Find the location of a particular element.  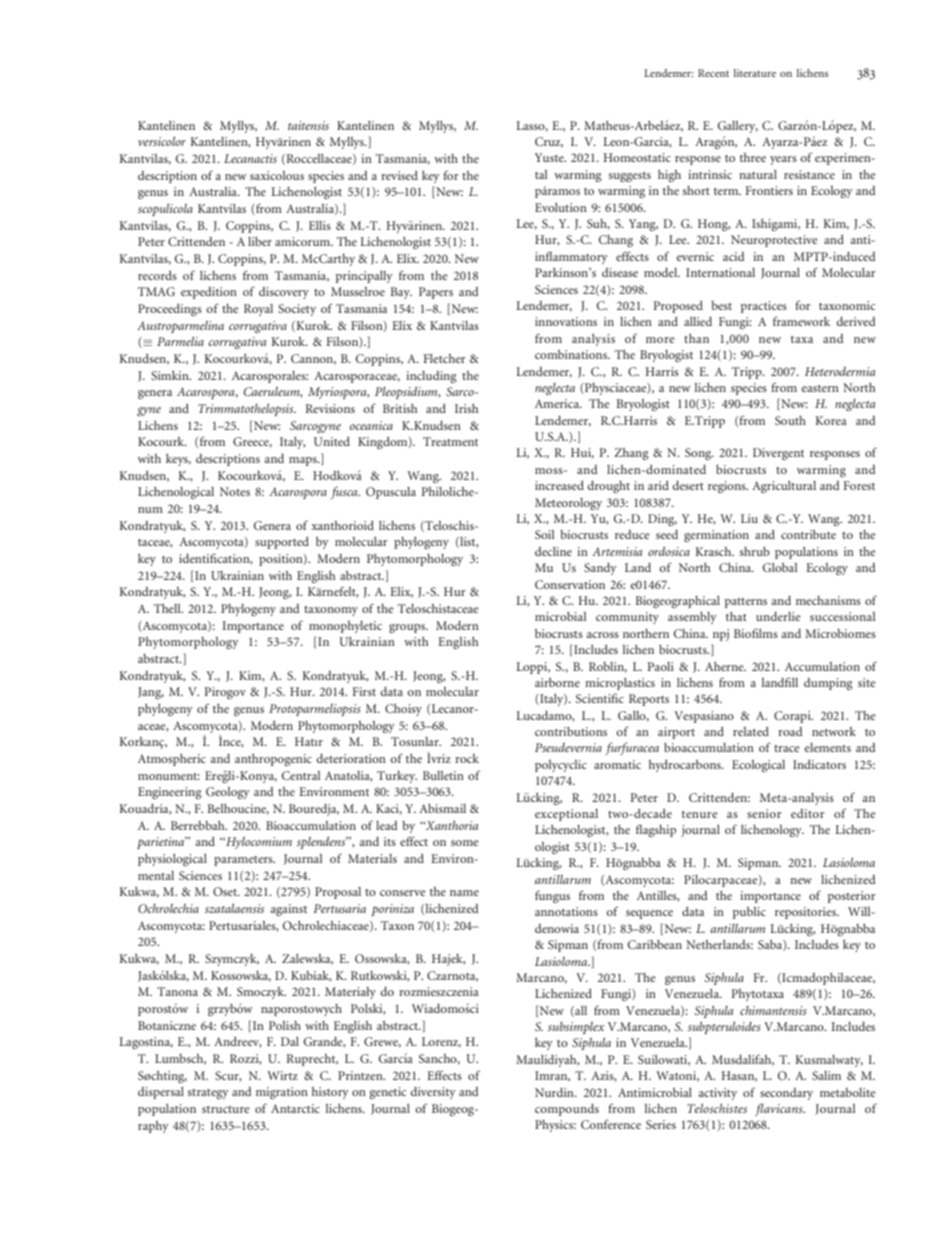

revised is located at coordinates (399, 175).
